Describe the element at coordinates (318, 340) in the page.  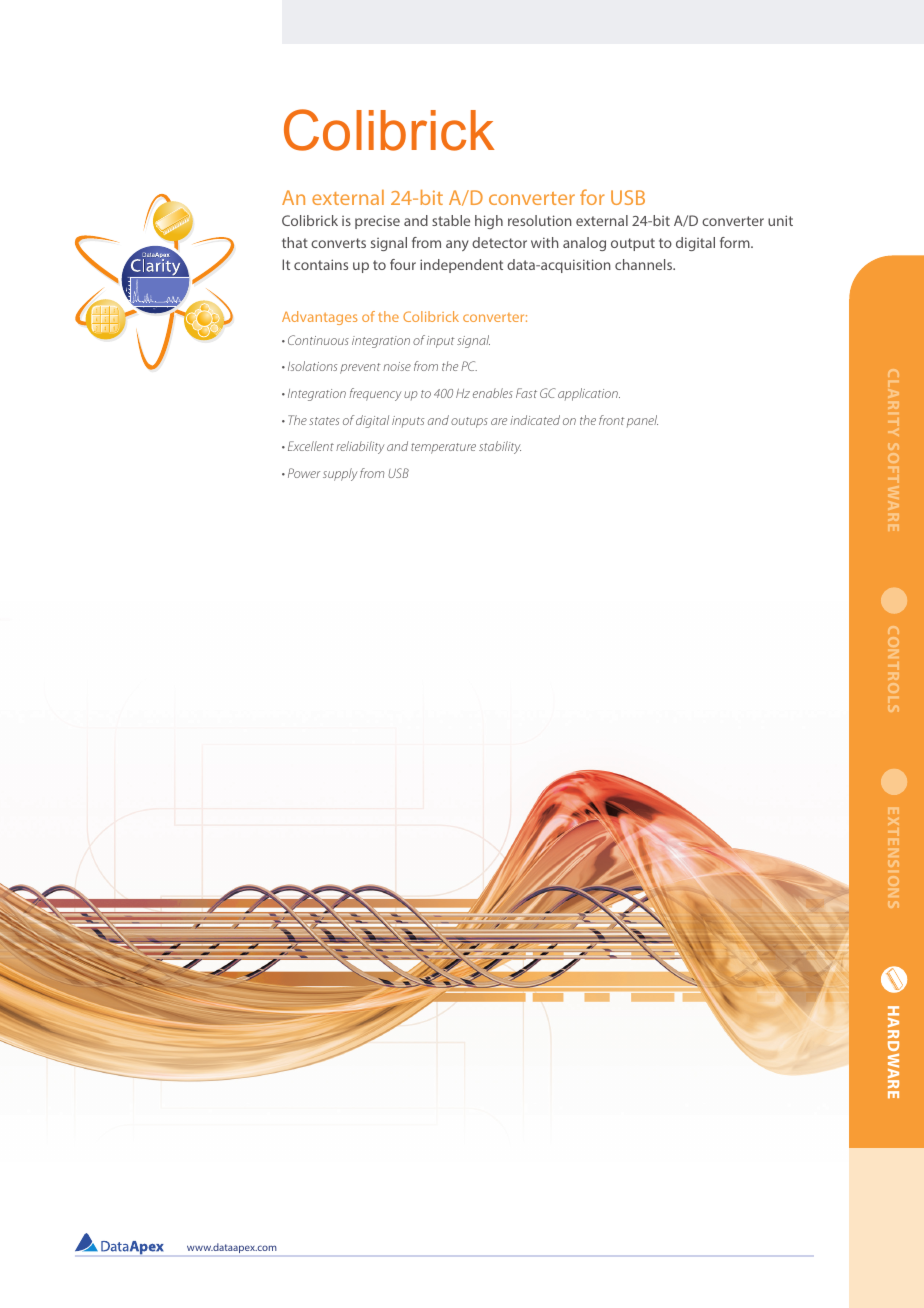
I see `Continuous` at that location.
